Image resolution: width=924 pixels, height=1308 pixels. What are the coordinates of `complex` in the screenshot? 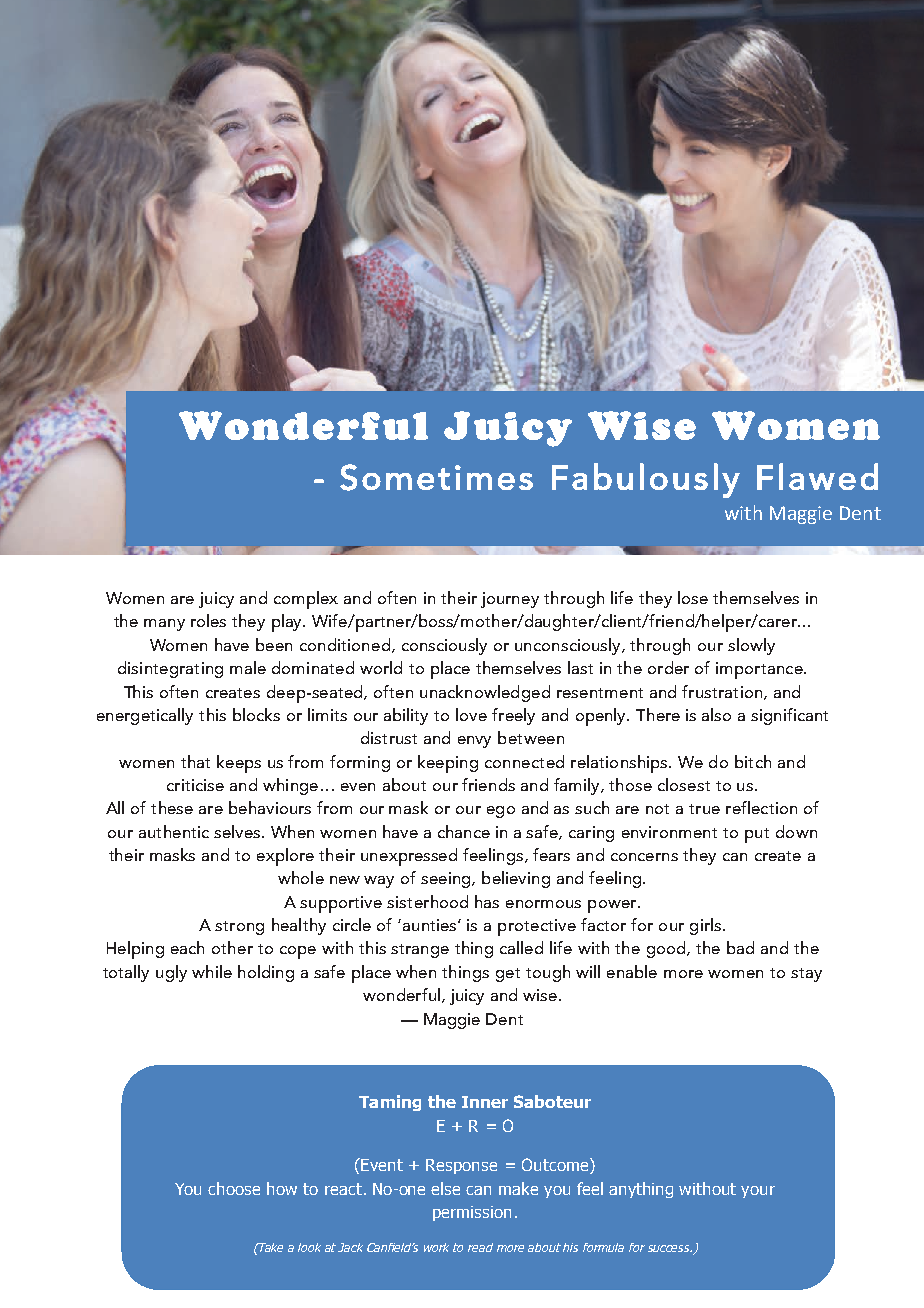 It's located at (306, 600).
